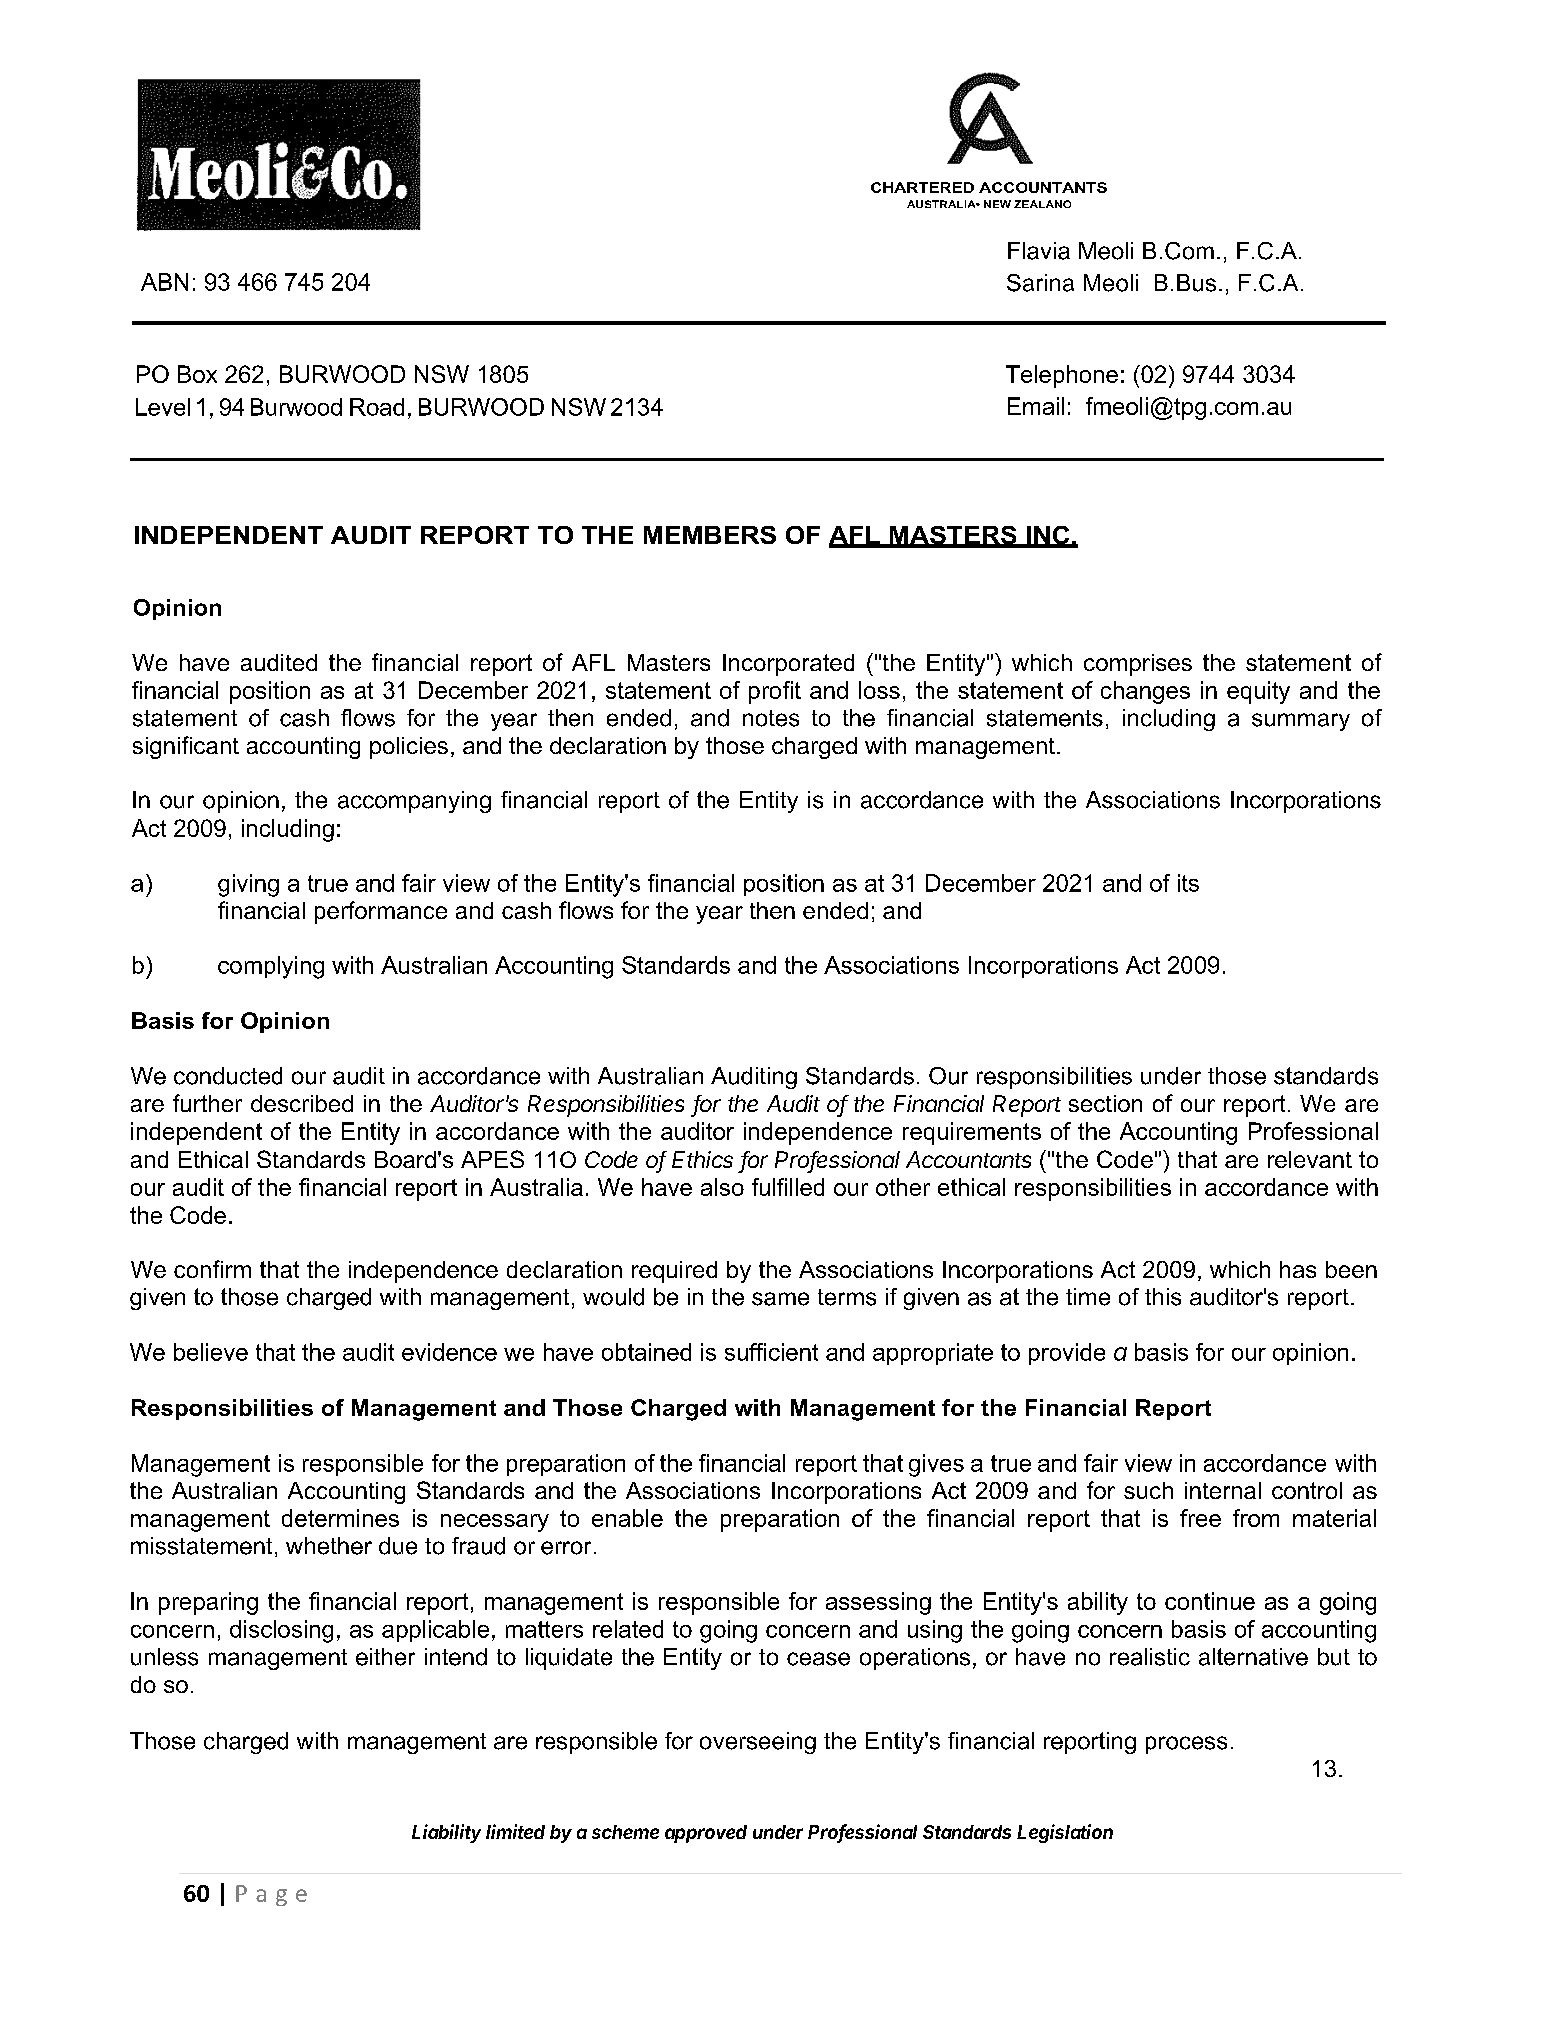 This screenshot has height=2028, width=1567. What do you see at coordinates (1039, 251) in the screenshot?
I see `Flavia` at bounding box center [1039, 251].
